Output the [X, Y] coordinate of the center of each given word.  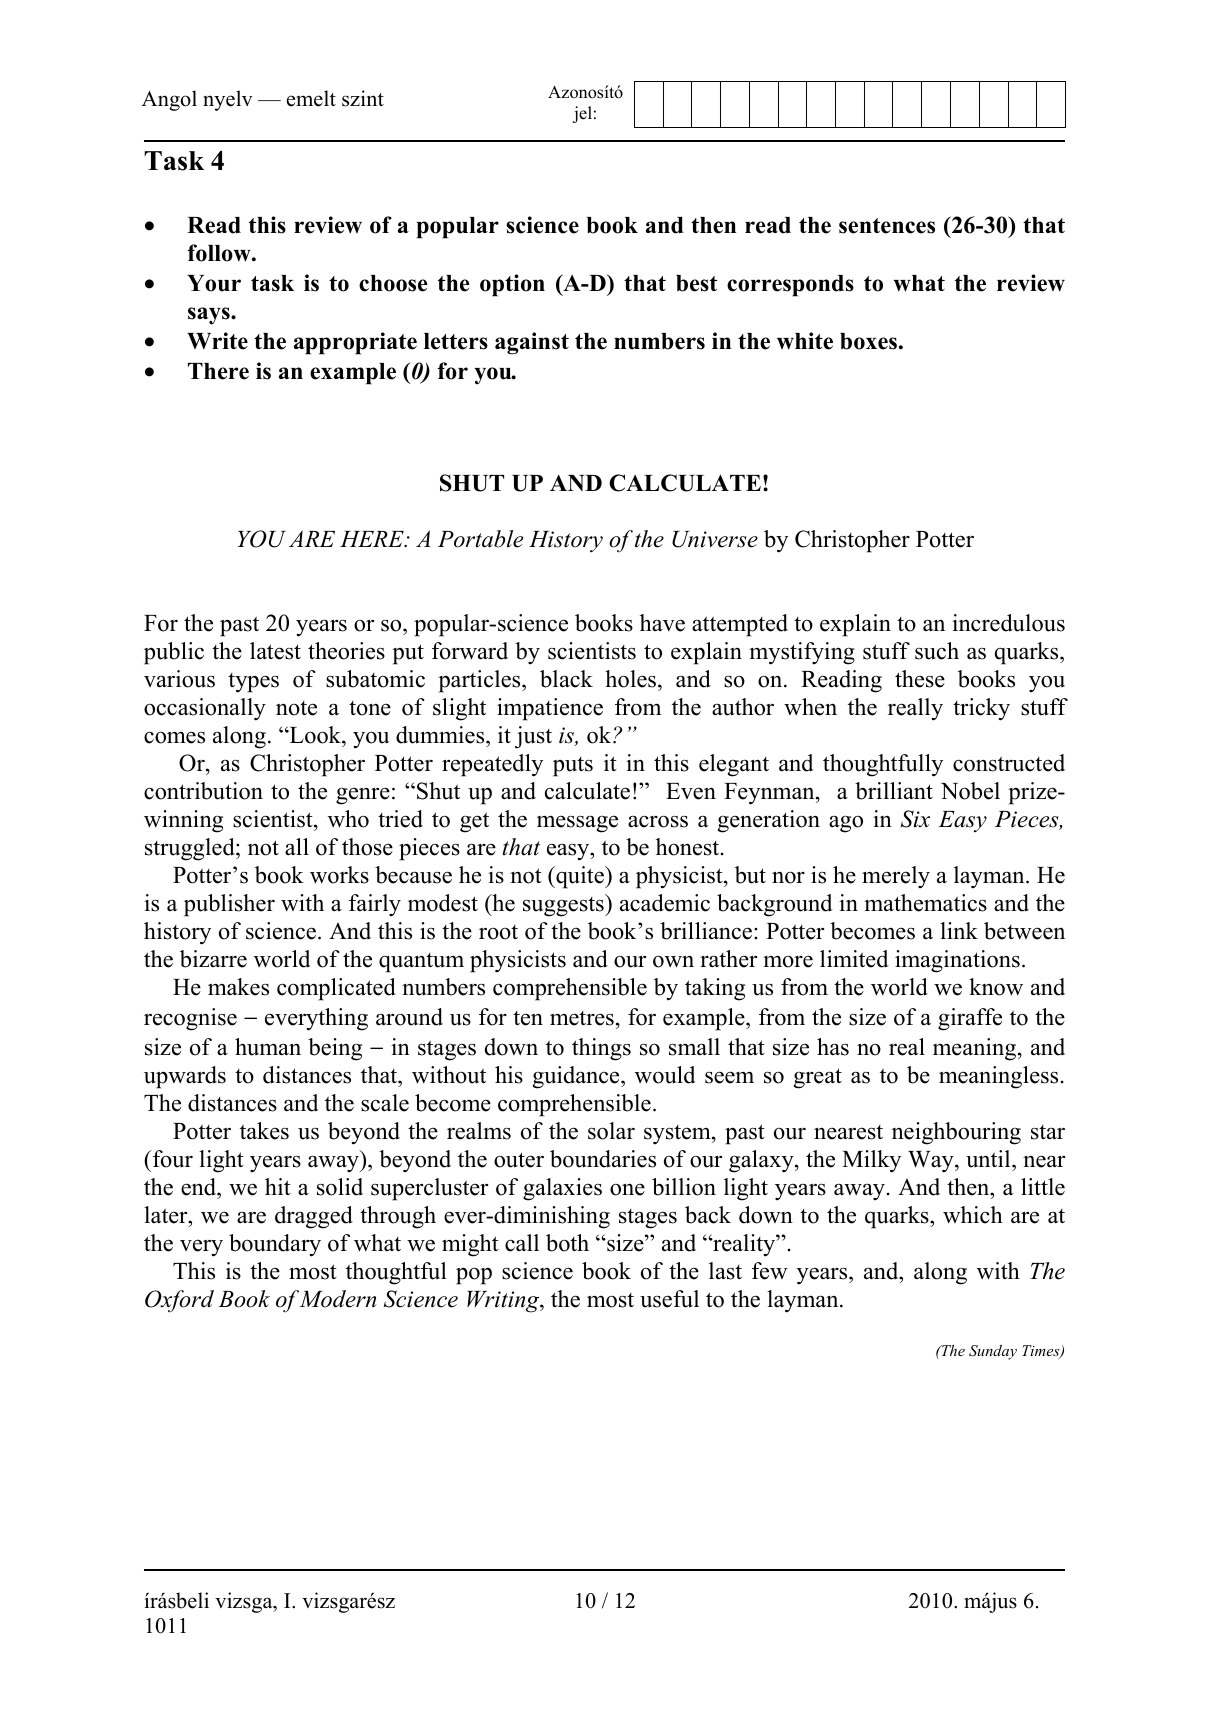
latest [275, 651]
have [662, 623]
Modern [337, 1299]
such [937, 651]
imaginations [957, 961]
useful [669, 1299]
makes [238, 987]
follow [220, 253]
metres [582, 1018]
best [696, 283]
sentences [887, 226]
